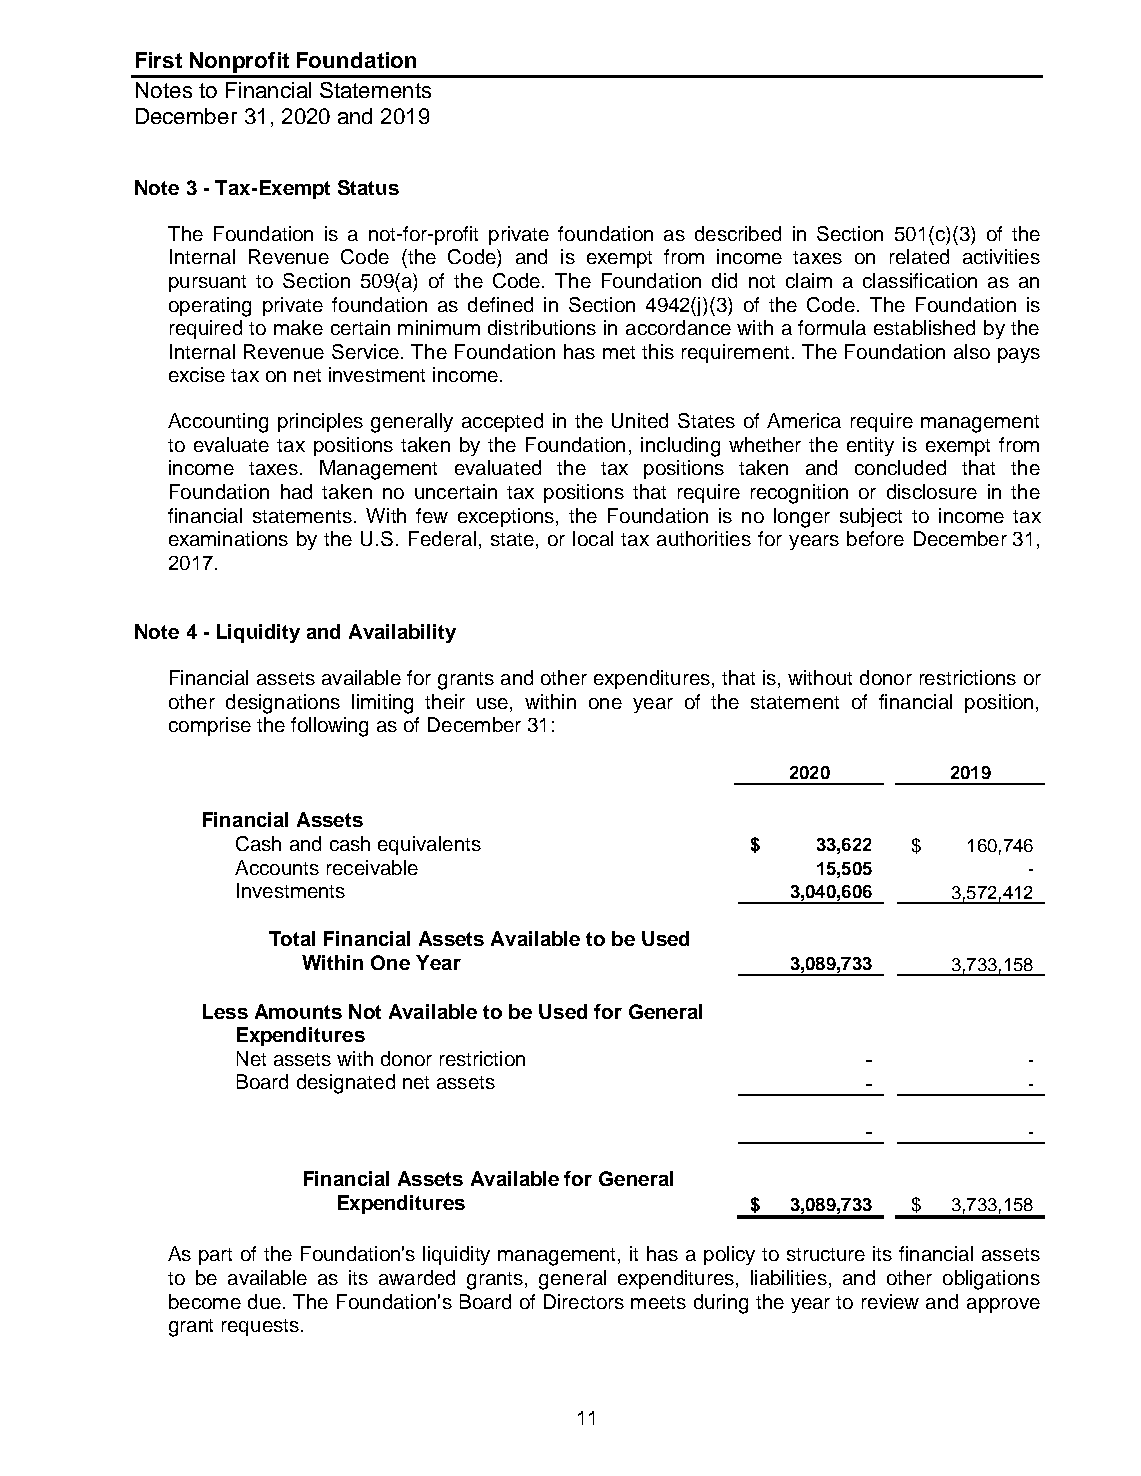 This document has width=1141, height=1476. I want to click on designations, so click(283, 704).
